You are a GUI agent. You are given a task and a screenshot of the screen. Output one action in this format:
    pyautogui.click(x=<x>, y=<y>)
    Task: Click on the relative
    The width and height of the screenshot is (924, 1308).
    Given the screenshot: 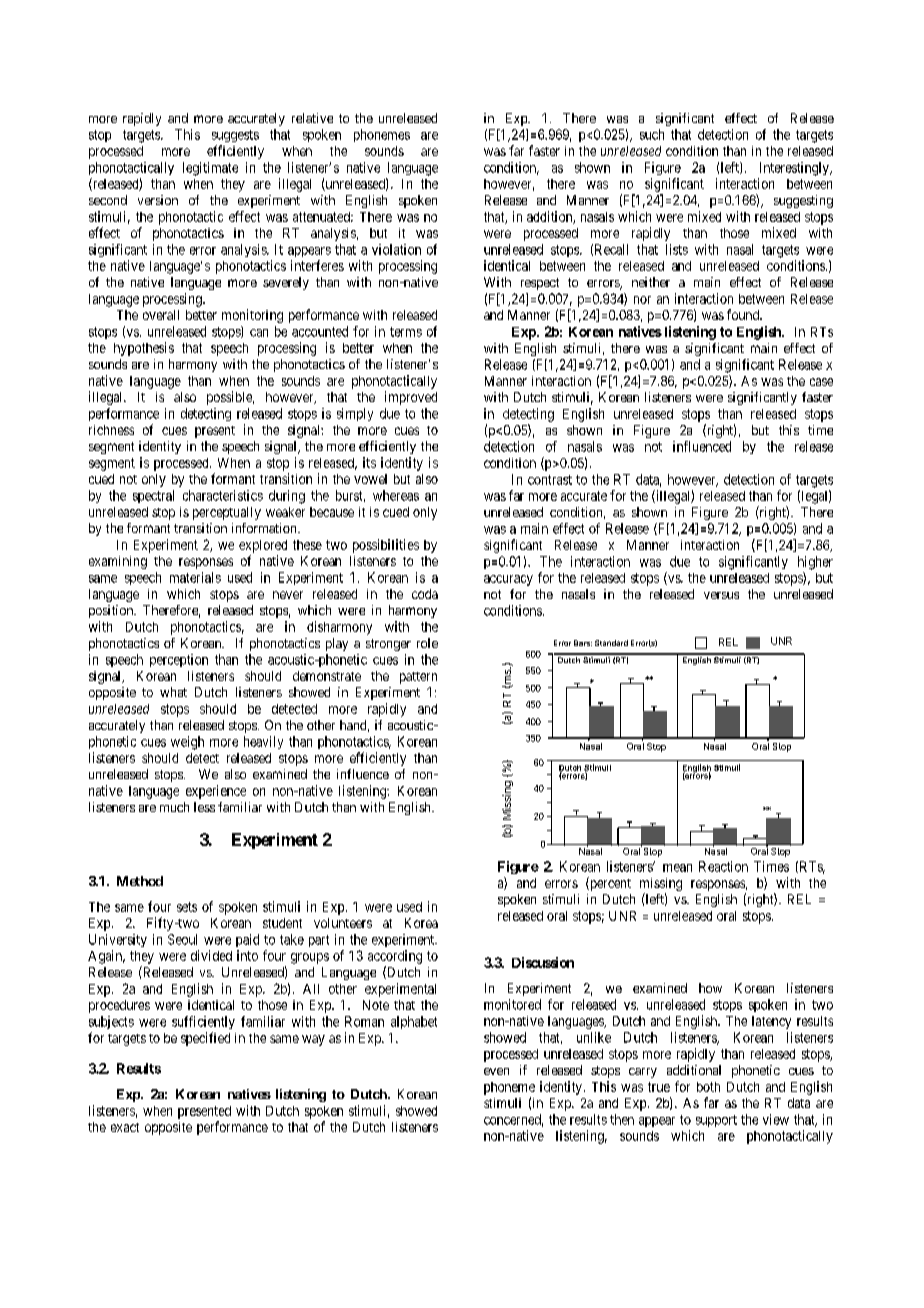 What is the action you would take?
    pyautogui.click(x=312, y=118)
